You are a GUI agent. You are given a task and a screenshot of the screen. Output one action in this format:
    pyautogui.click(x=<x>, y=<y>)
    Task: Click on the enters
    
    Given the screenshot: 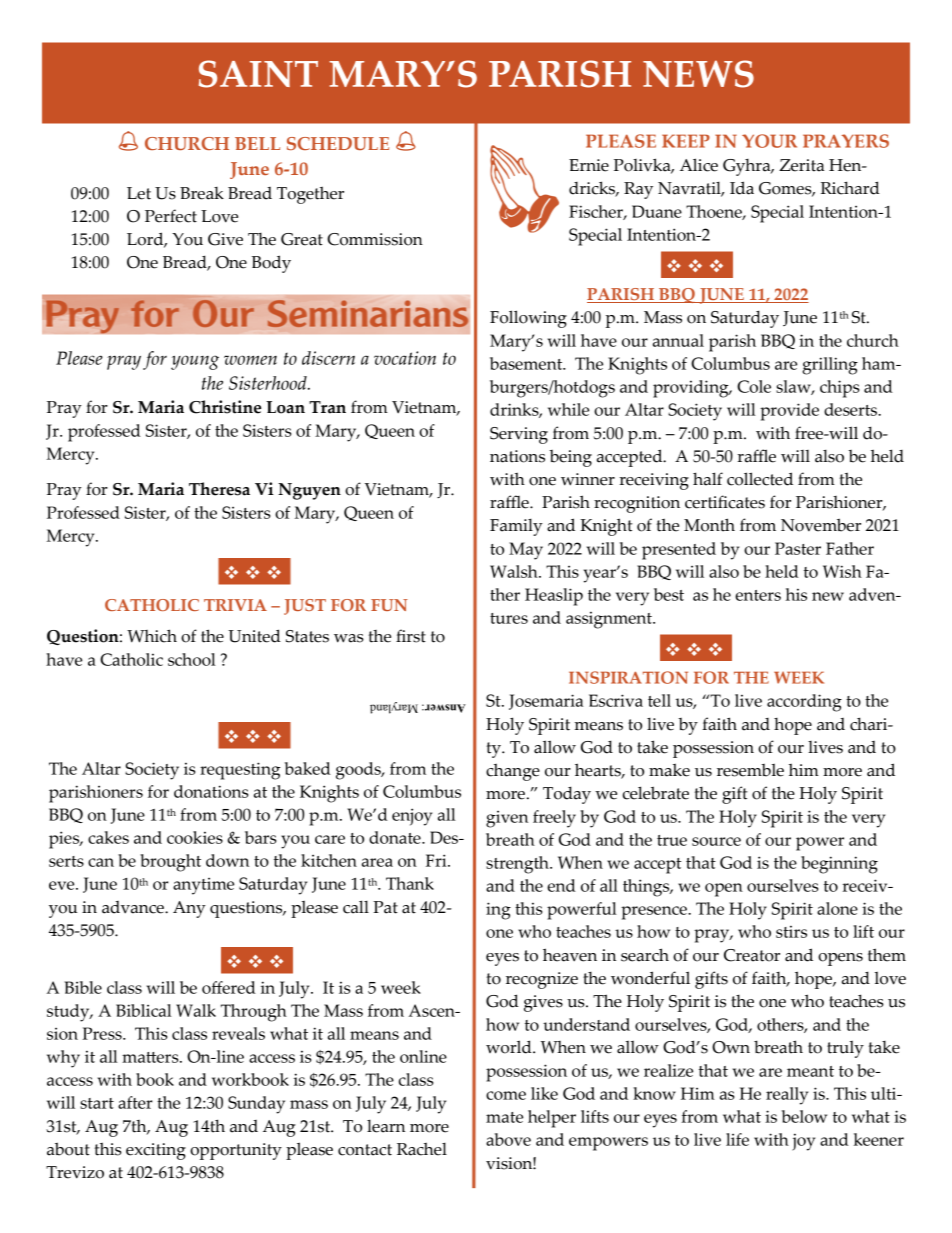 What is the action you would take?
    pyautogui.click(x=758, y=595)
